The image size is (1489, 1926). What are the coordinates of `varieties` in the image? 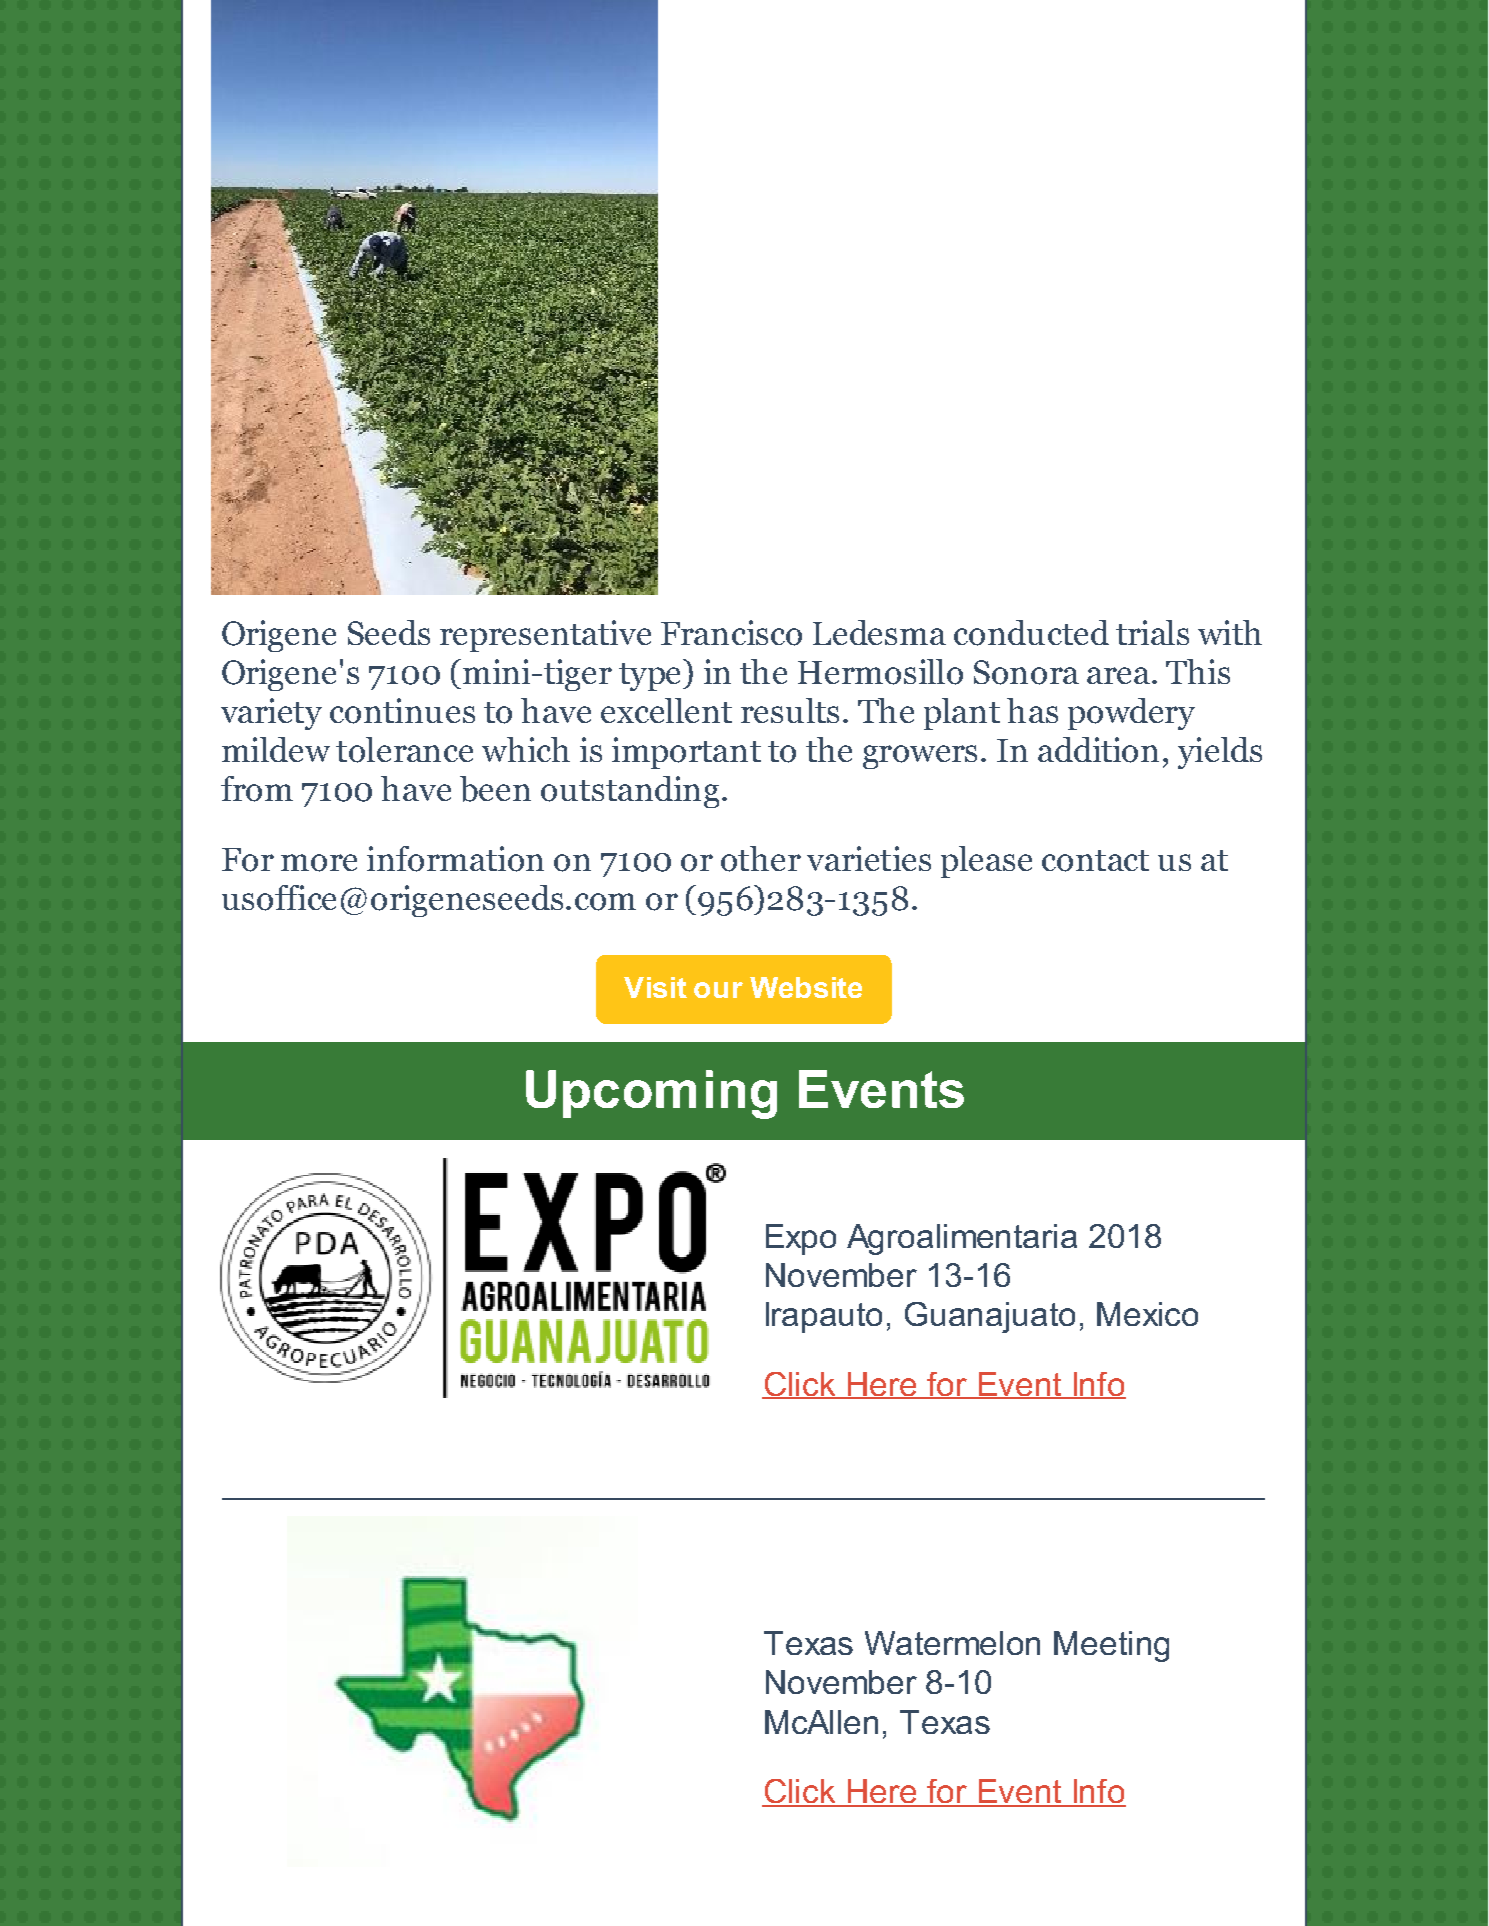 It's located at (869, 858).
